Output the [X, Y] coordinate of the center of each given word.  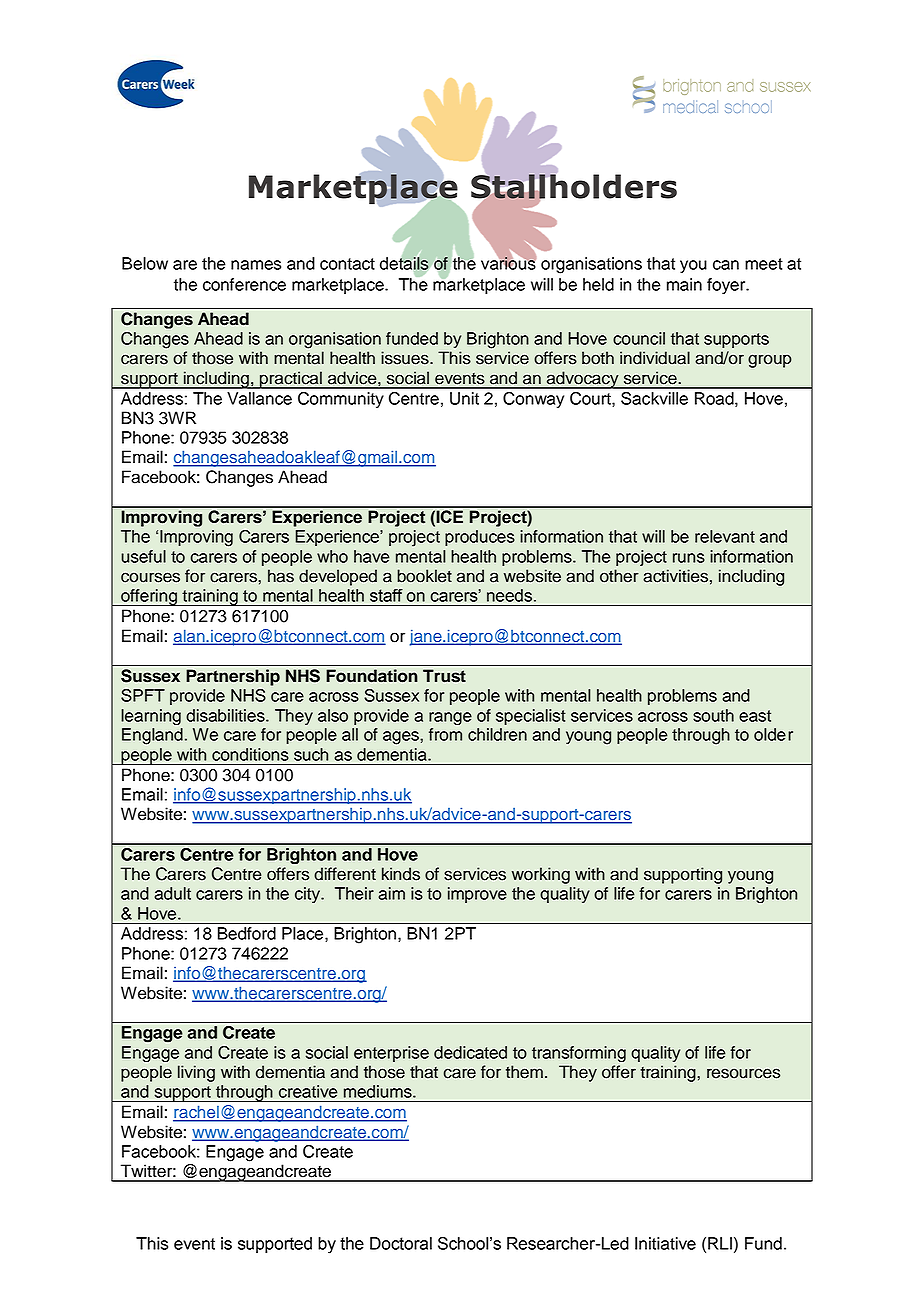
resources [743, 1073]
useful [143, 556]
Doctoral [401, 1243]
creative [308, 1091]
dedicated [470, 1052]
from [445, 734]
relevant [725, 536]
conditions [250, 754]
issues [406, 358]
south [713, 715]
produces [480, 538]
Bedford [247, 933]
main [684, 284]
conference [244, 284]
